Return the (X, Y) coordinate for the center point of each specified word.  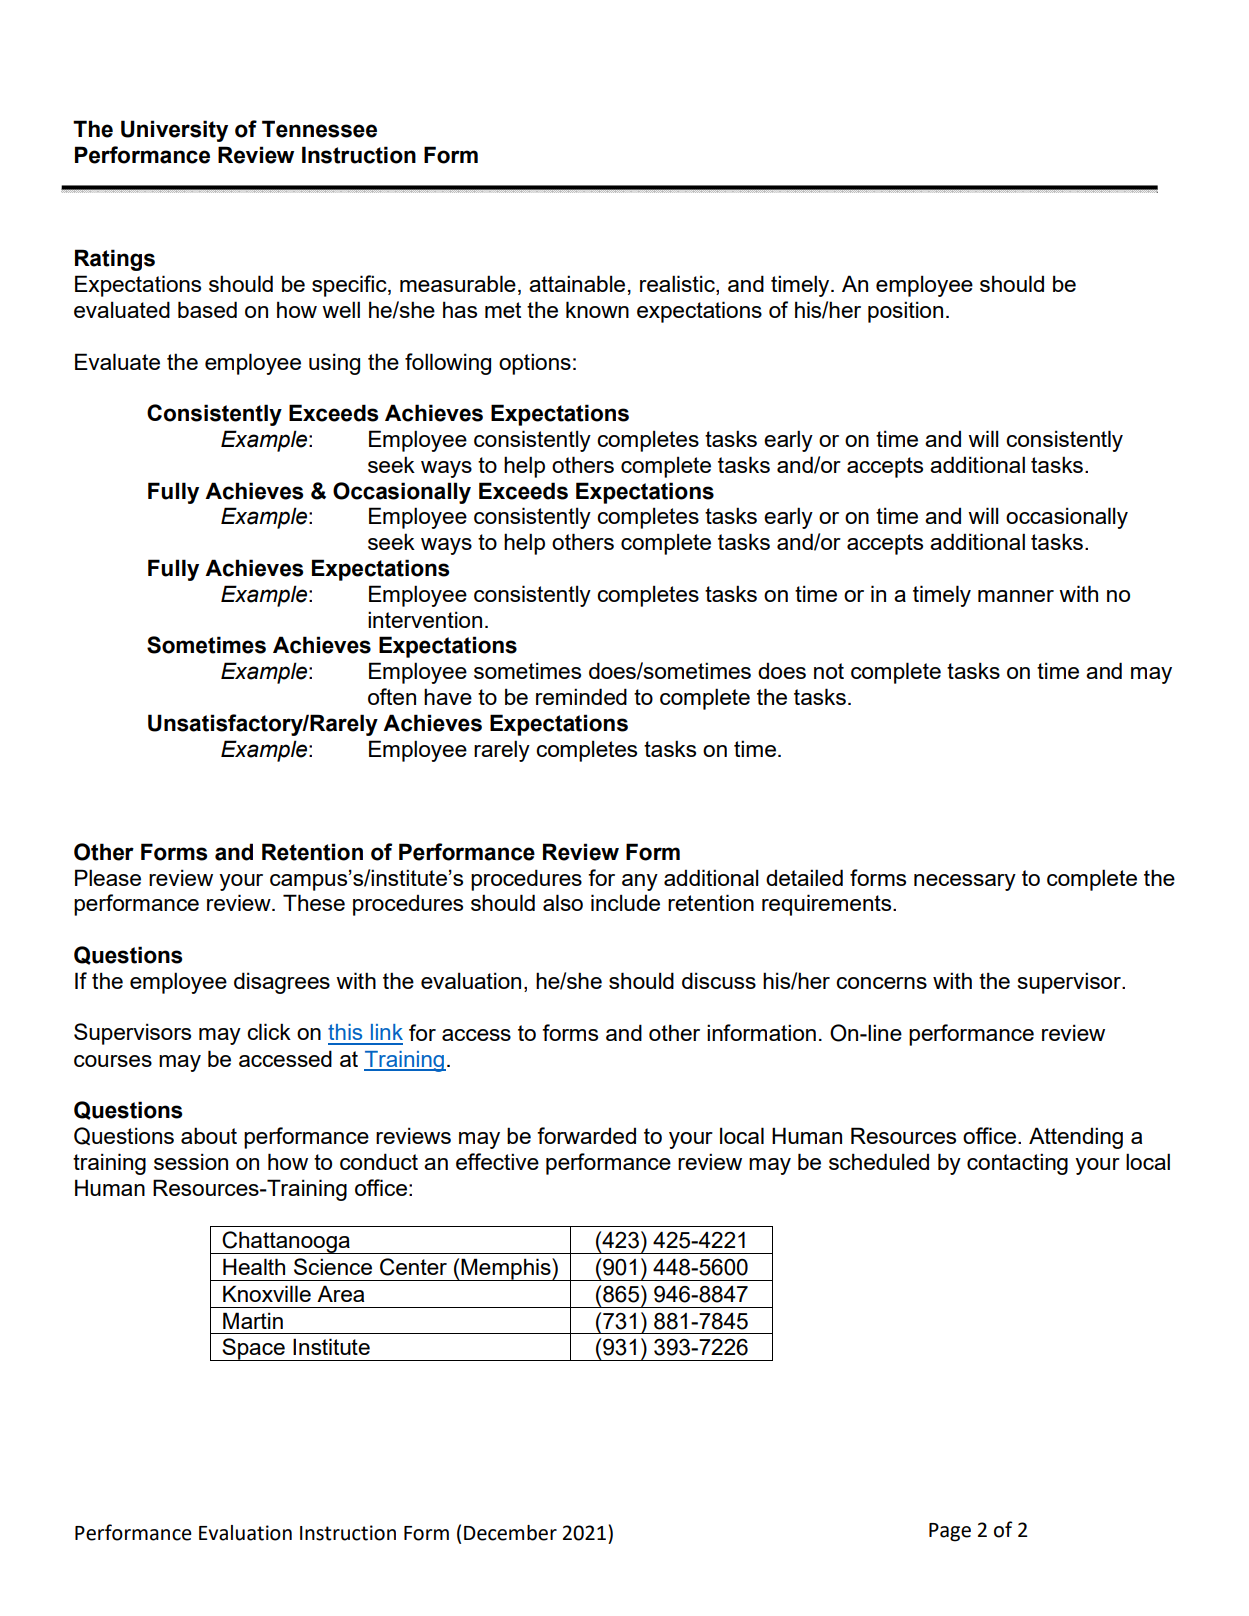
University (174, 131)
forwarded (586, 1135)
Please (108, 877)
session (191, 1161)
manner (1016, 596)
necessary (965, 882)
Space (253, 1349)
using (334, 364)
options (535, 364)
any (640, 882)
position (905, 312)
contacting (1017, 1164)
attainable (577, 283)
